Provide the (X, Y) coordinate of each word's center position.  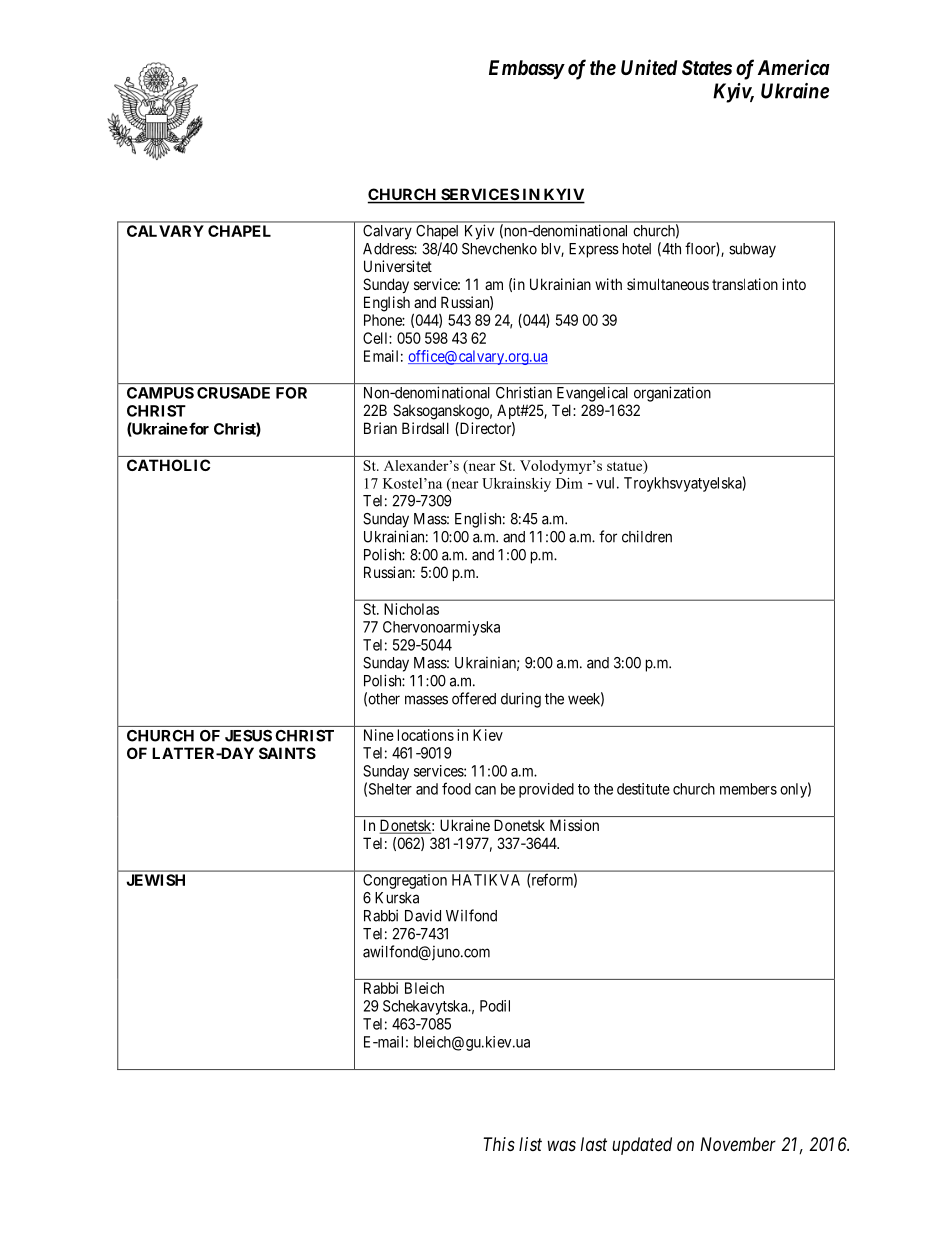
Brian (380, 428)
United (649, 67)
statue (626, 466)
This (499, 1144)
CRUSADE (233, 393)
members (748, 789)
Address (389, 249)
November (738, 1144)
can (485, 790)
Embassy (526, 69)
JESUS (248, 736)
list (530, 1144)
